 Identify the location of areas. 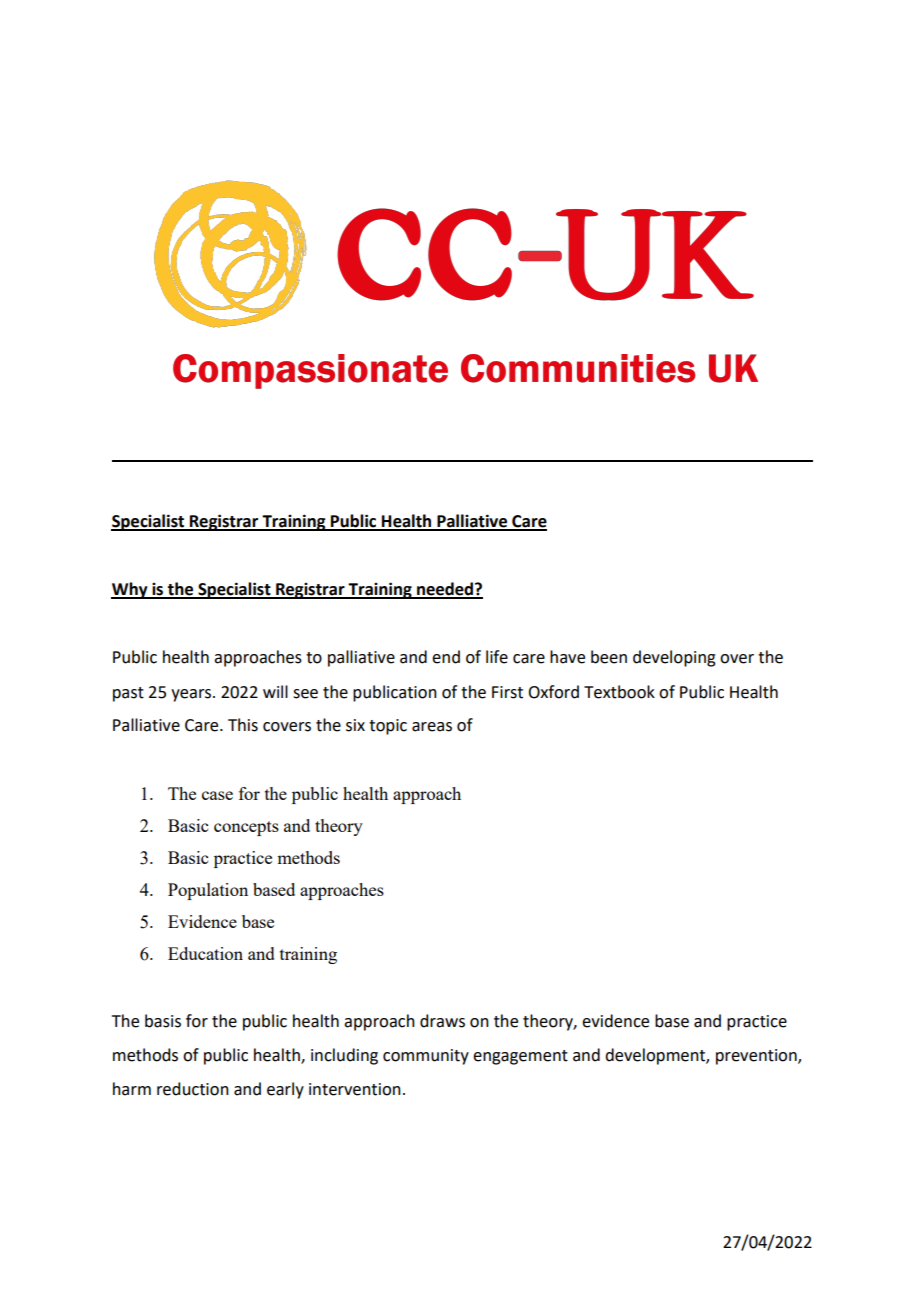
(432, 727).
